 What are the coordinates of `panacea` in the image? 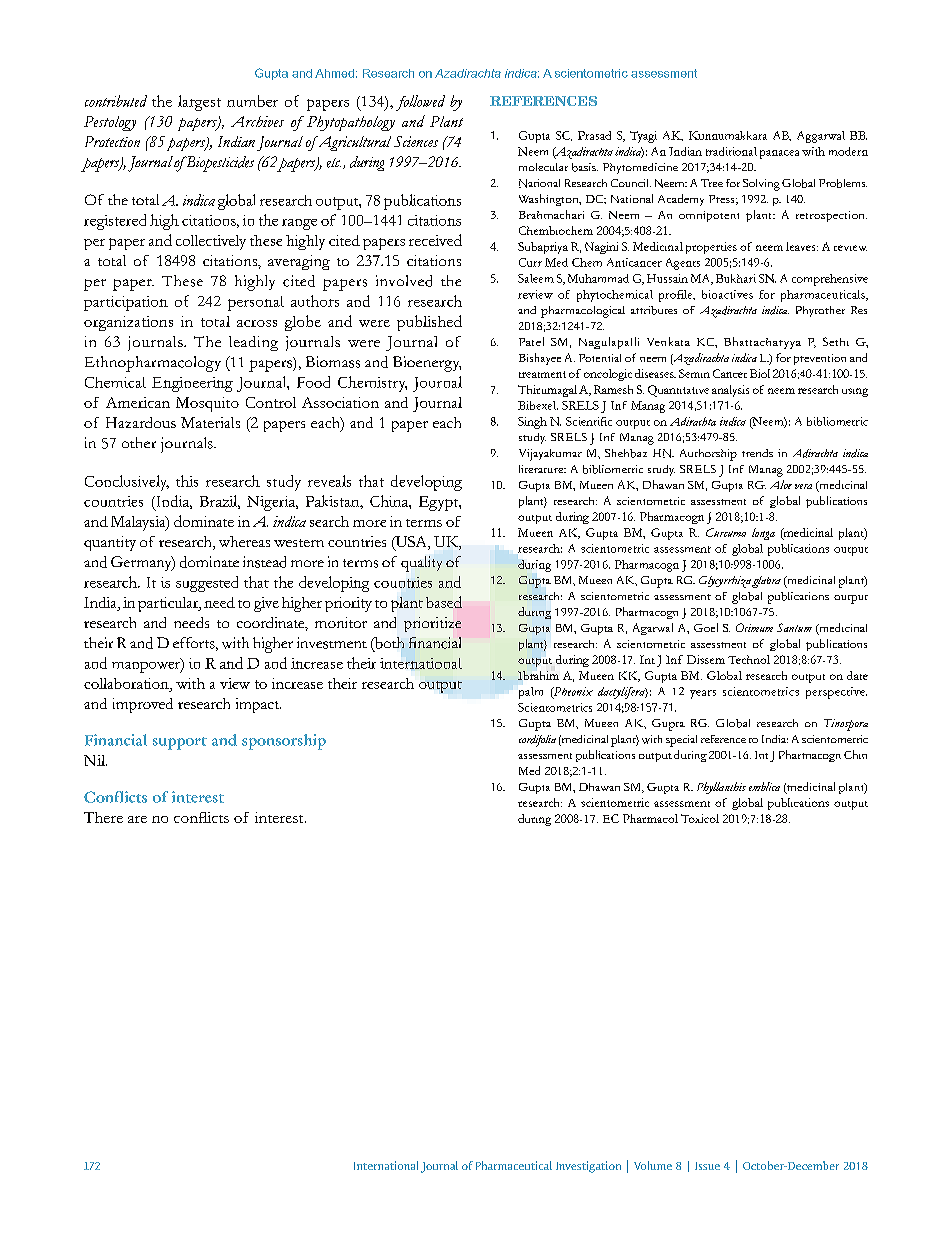 It's located at (779, 154).
